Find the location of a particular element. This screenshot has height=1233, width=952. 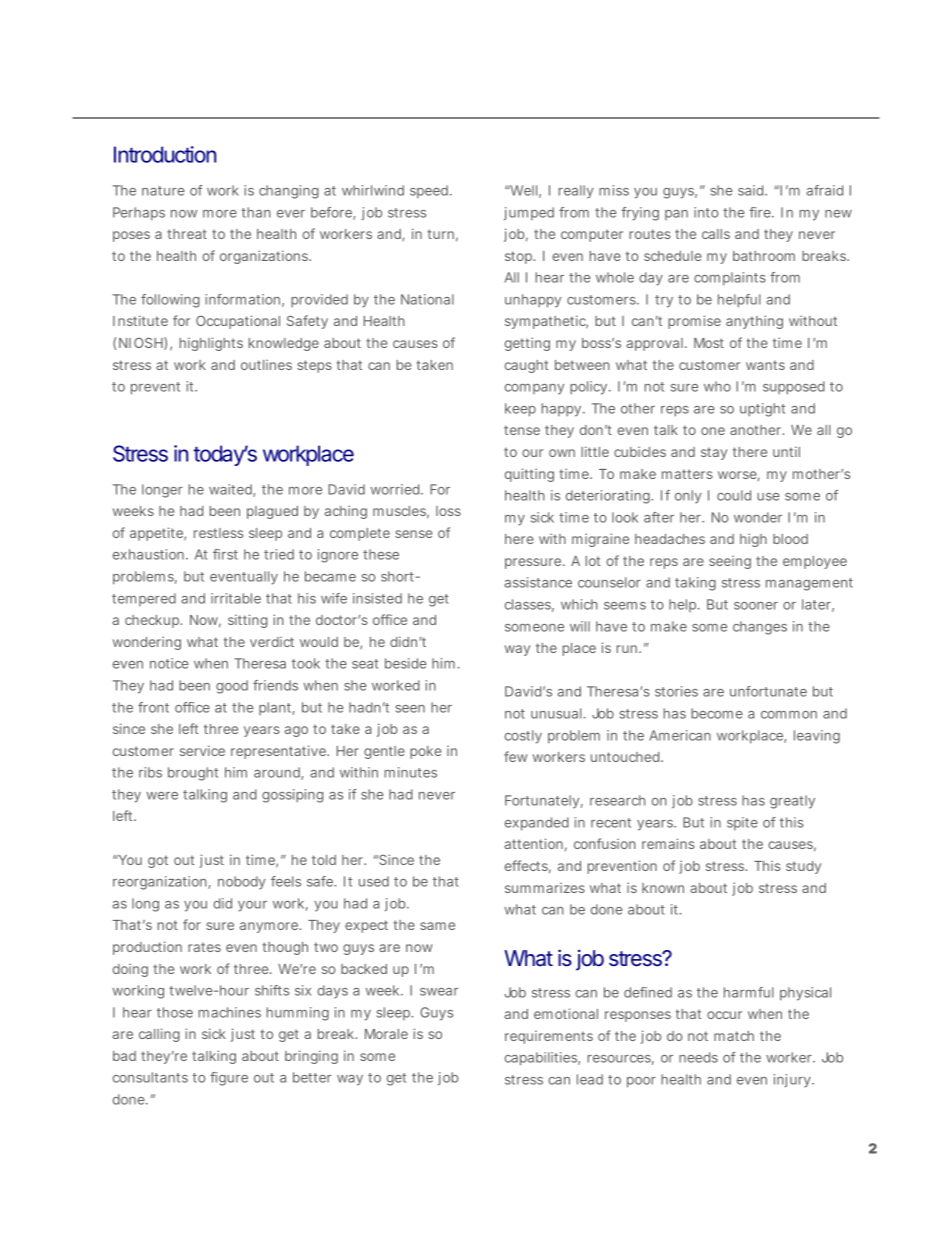

figure is located at coordinates (229, 1079).
